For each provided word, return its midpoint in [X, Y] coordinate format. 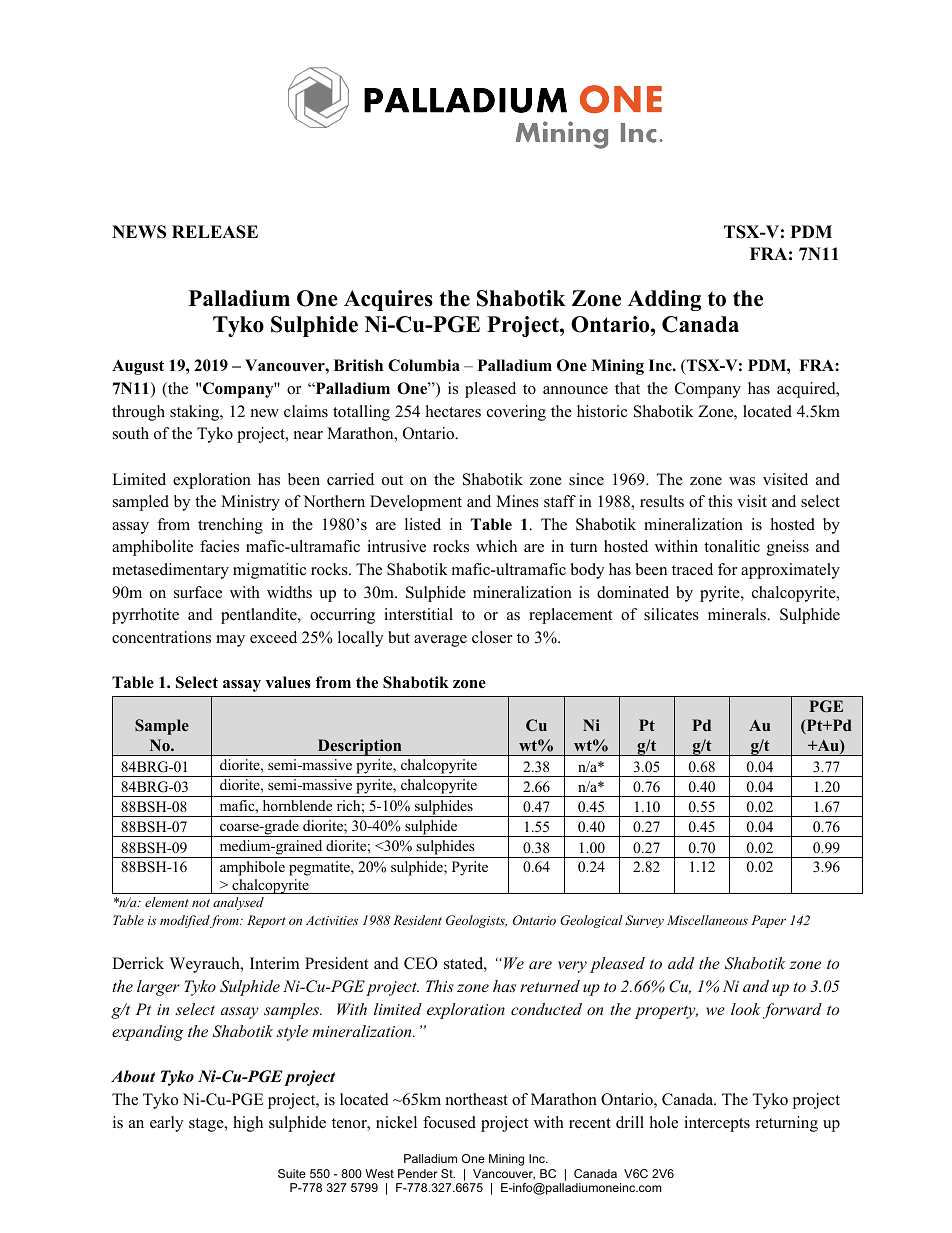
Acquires [388, 300]
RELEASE [215, 232]
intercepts [717, 1124]
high [248, 1124]
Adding [664, 300]
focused [449, 1122]
